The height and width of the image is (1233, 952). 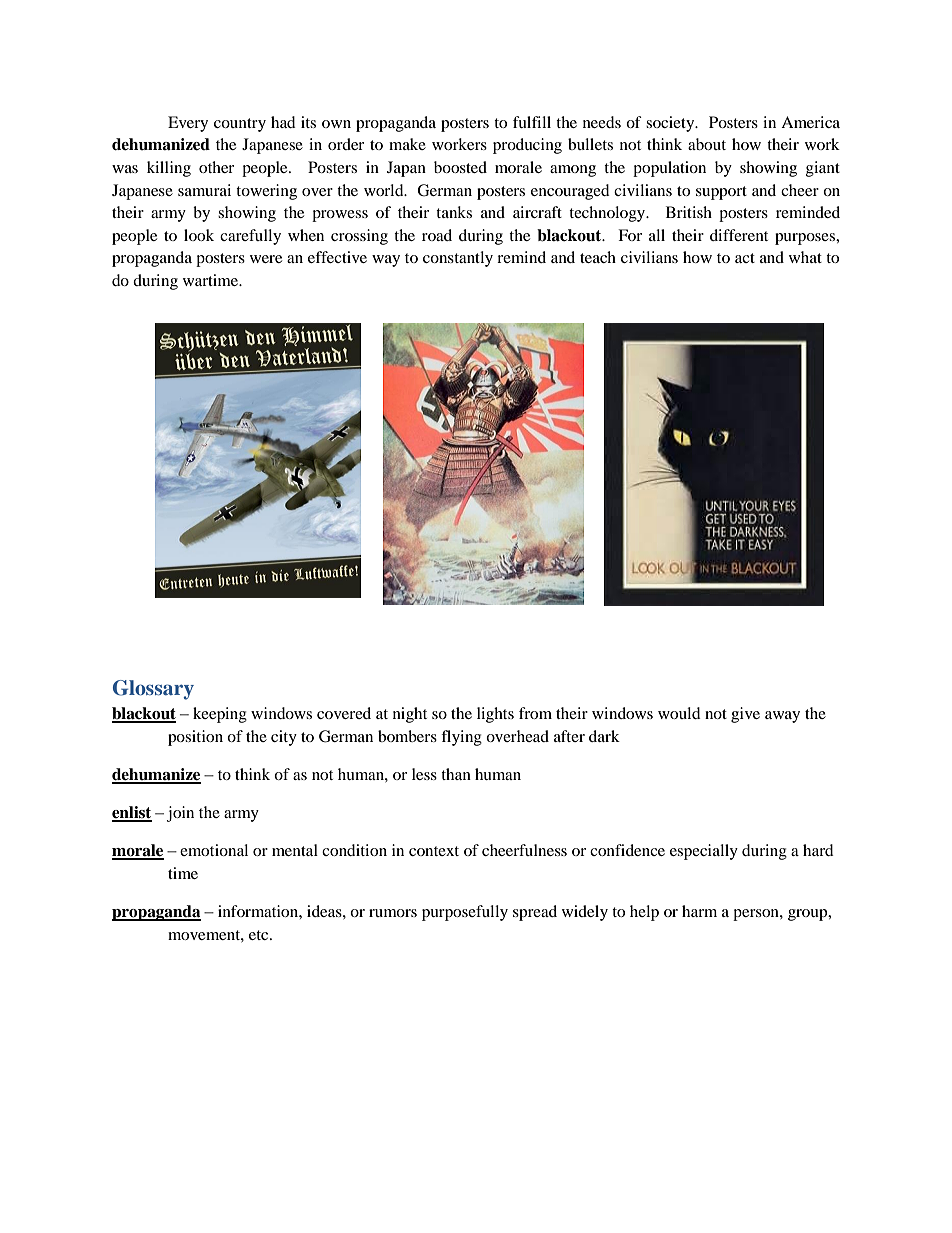 I want to click on purposefully, so click(x=465, y=913).
